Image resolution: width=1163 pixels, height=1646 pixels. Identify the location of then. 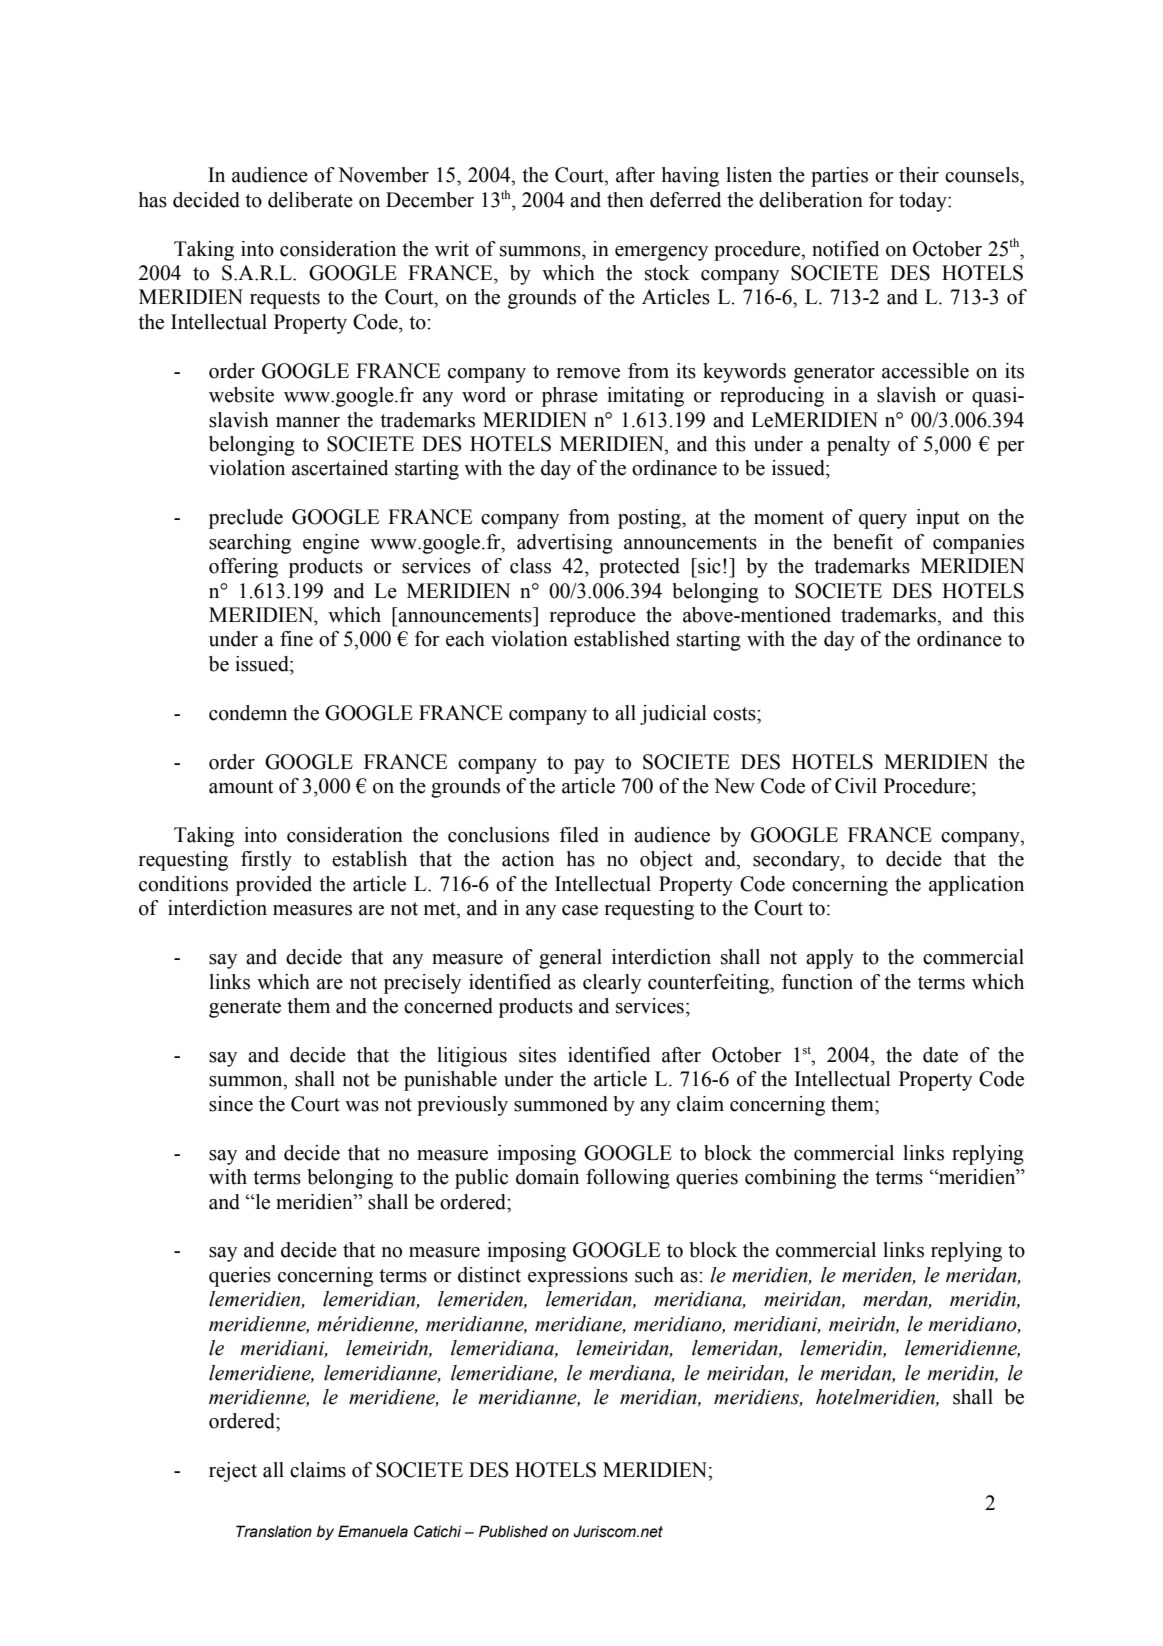
(625, 200).
